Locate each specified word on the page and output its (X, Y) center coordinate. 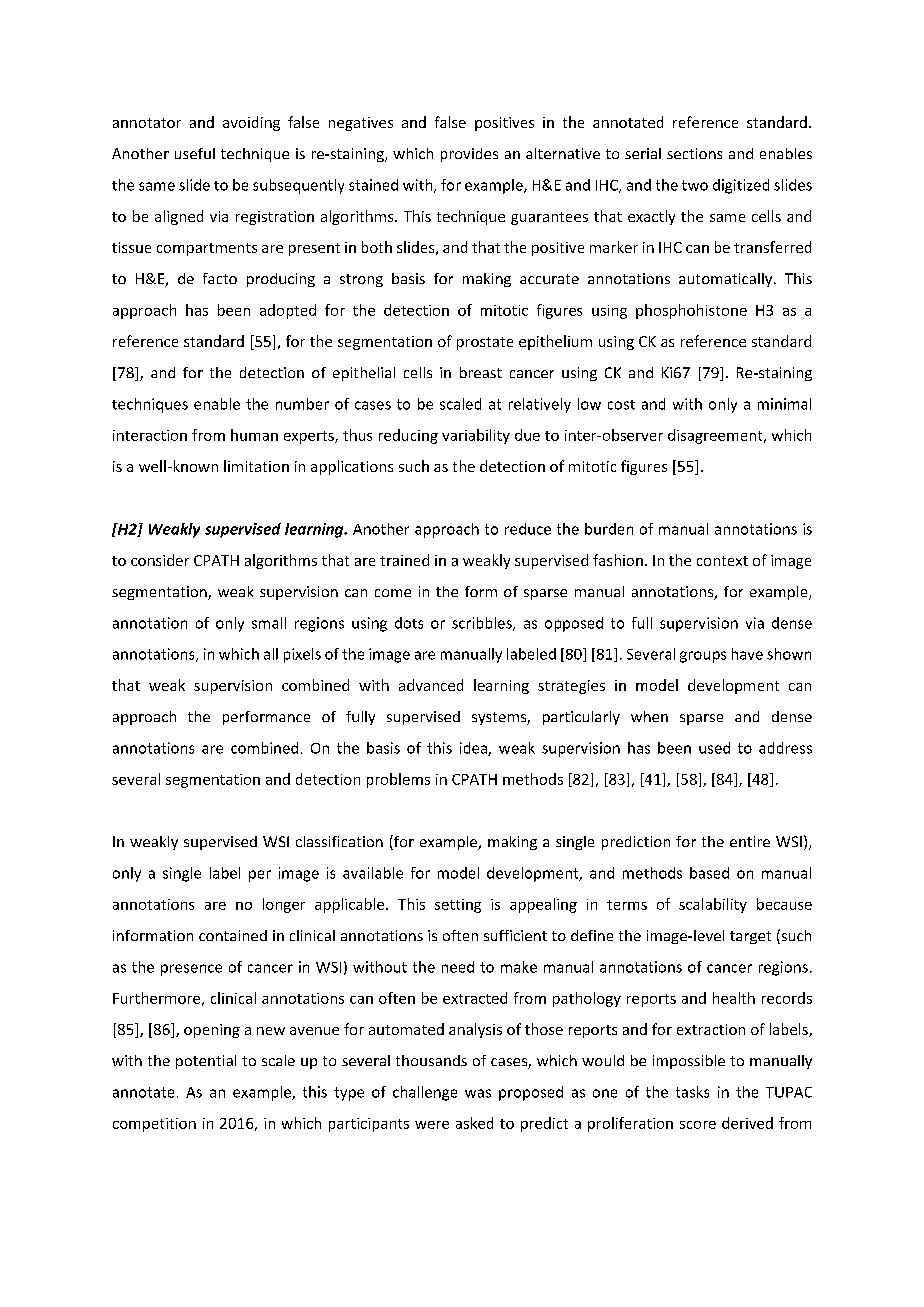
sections (694, 153)
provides (469, 155)
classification (339, 841)
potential (206, 1062)
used (714, 748)
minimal (784, 404)
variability (476, 436)
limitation (256, 466)
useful (195, 153)
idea (474, 749)
